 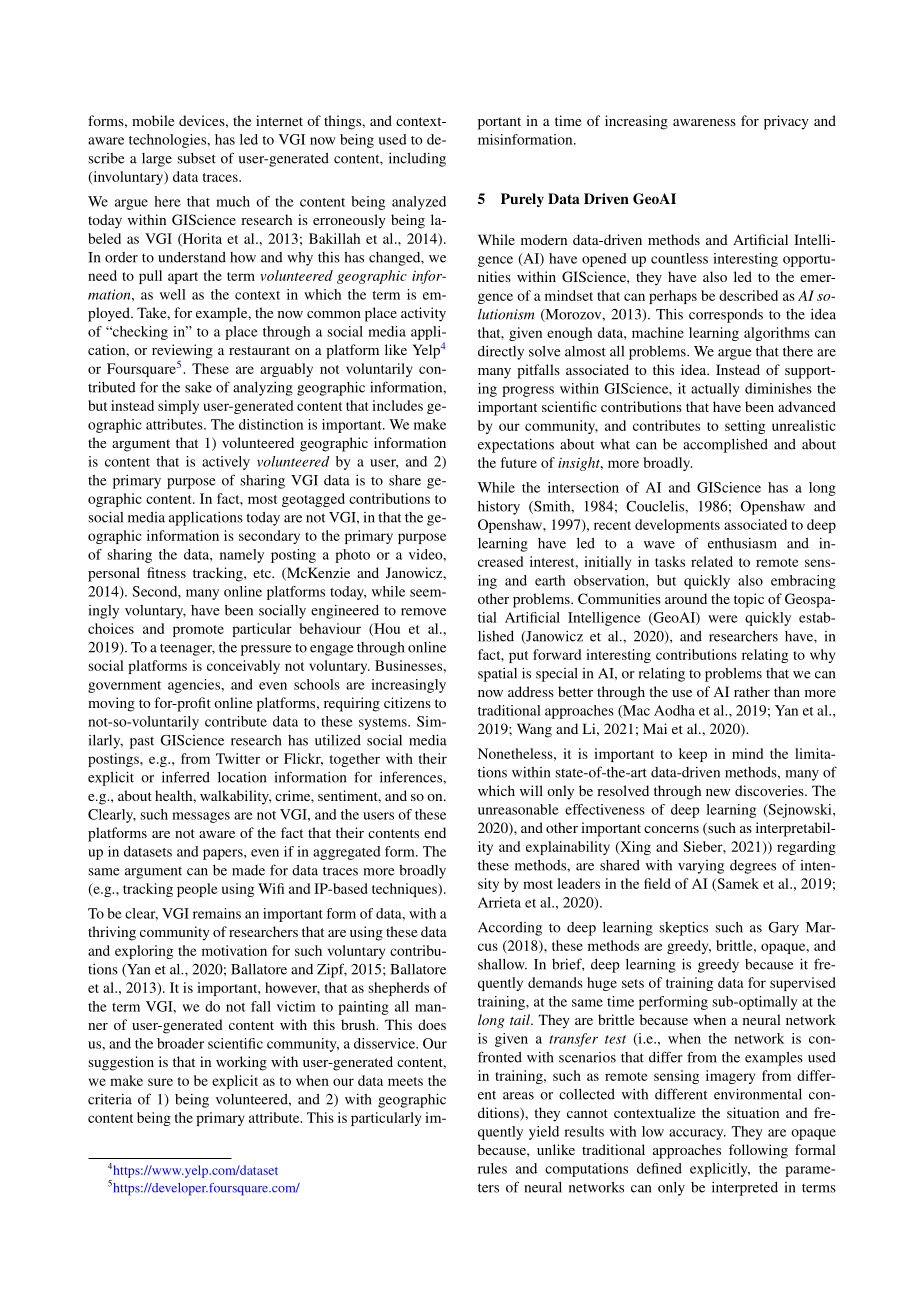 I want to click on subset, so click(x=196, y=158).
